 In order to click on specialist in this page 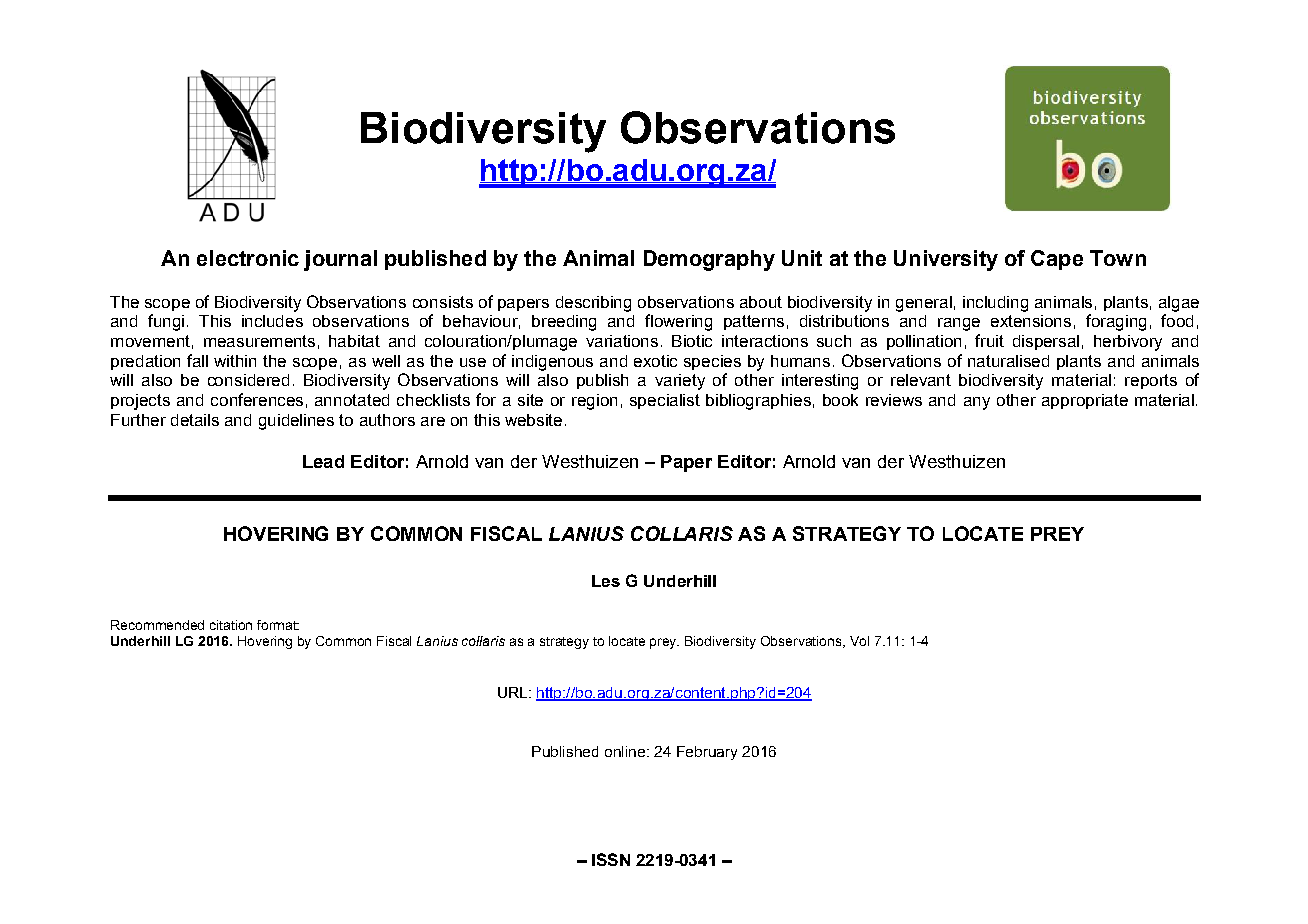, I will do `click(665, 401)`.
